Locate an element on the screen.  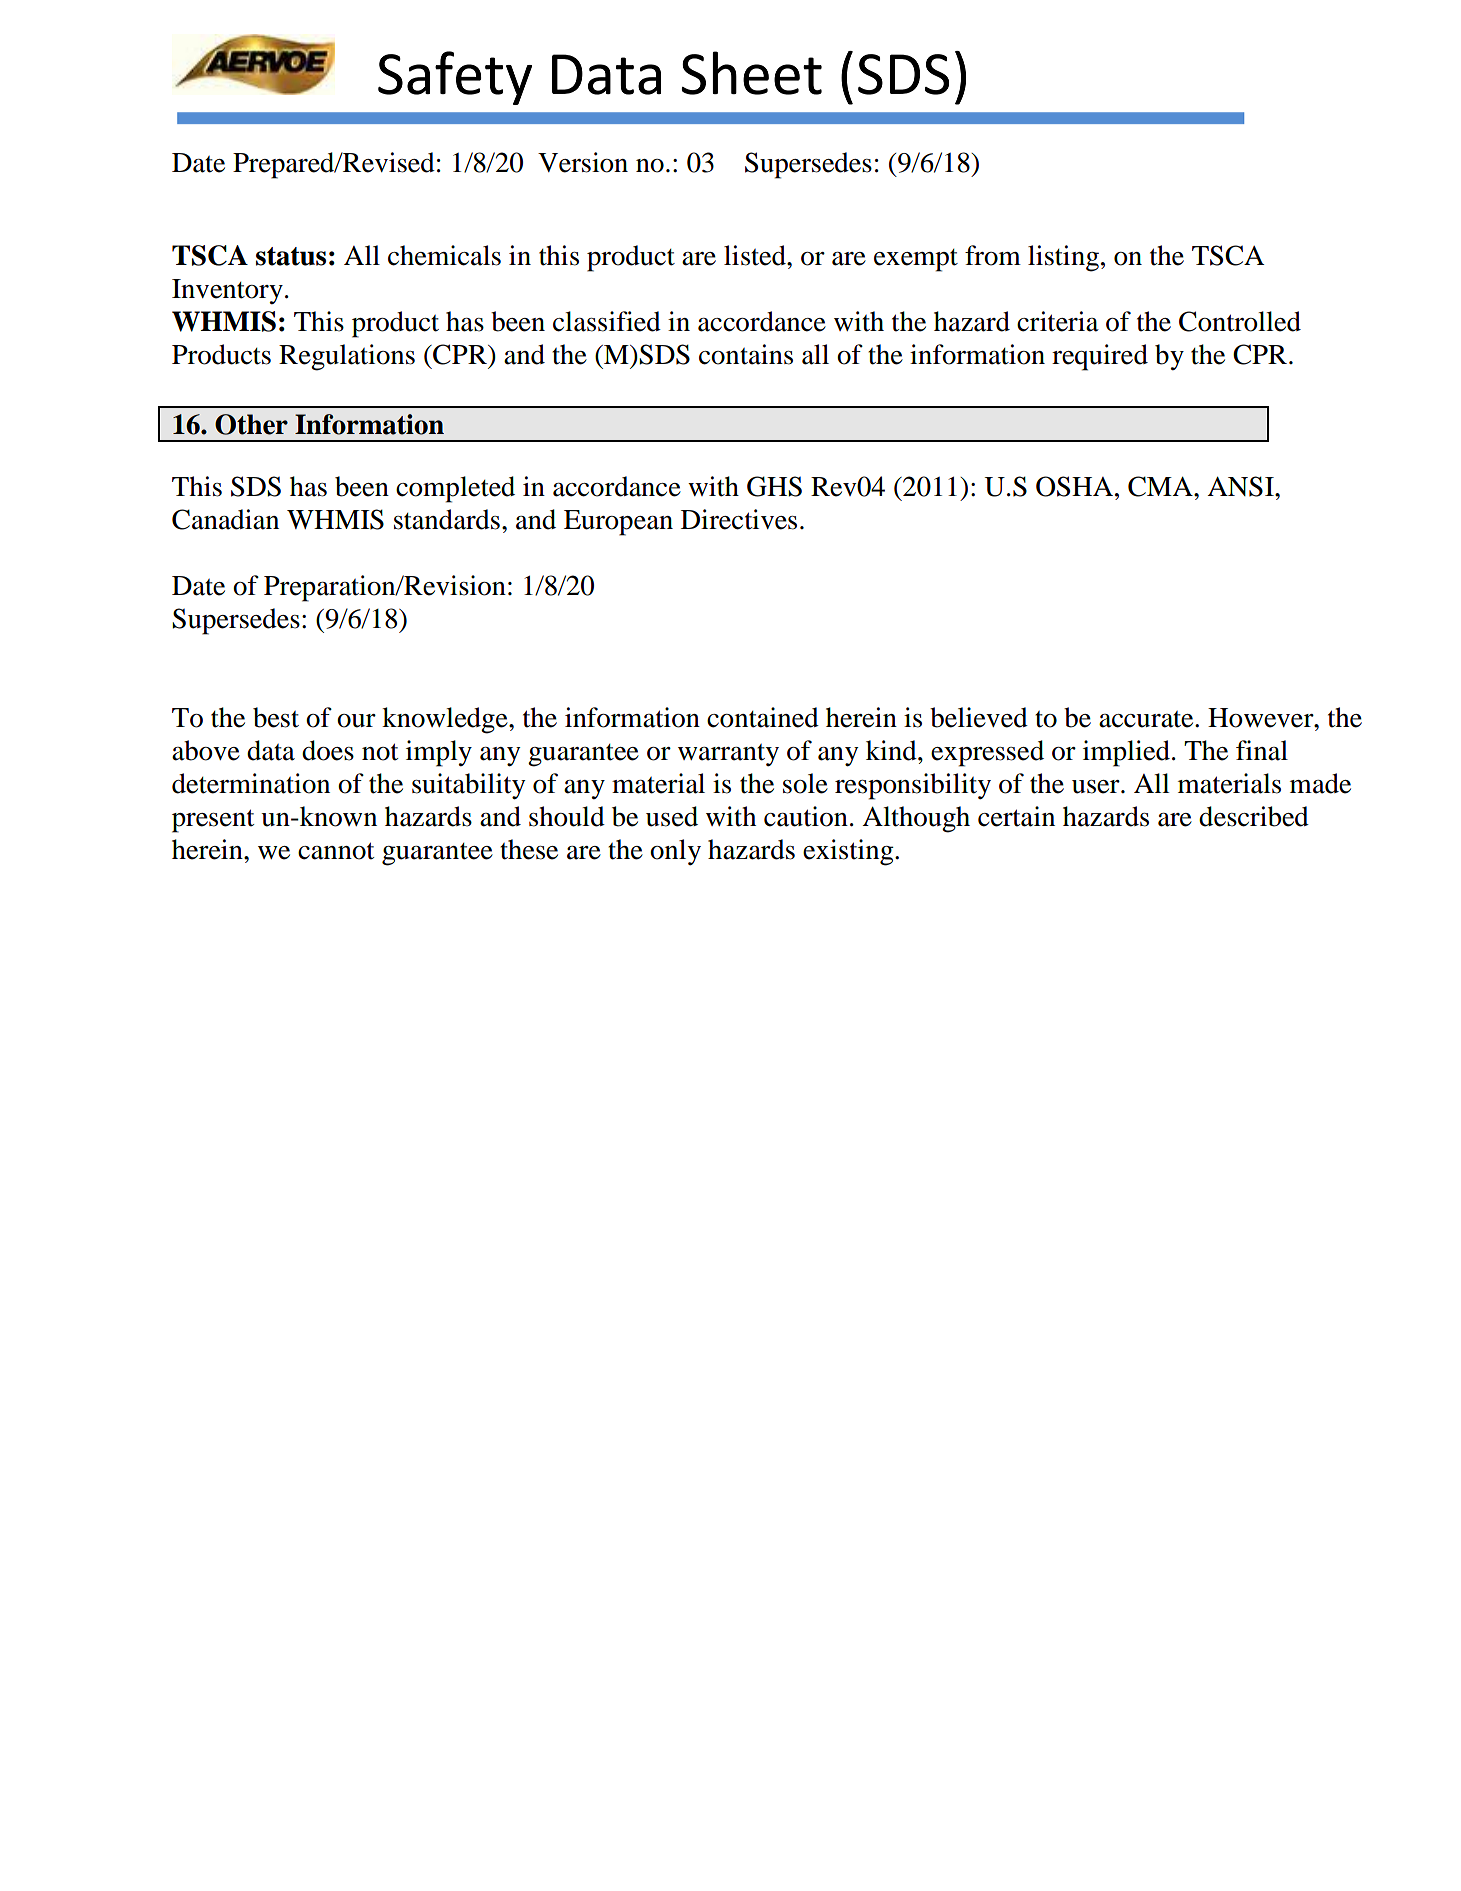
CMA is located at coordinates (1161, 486).
